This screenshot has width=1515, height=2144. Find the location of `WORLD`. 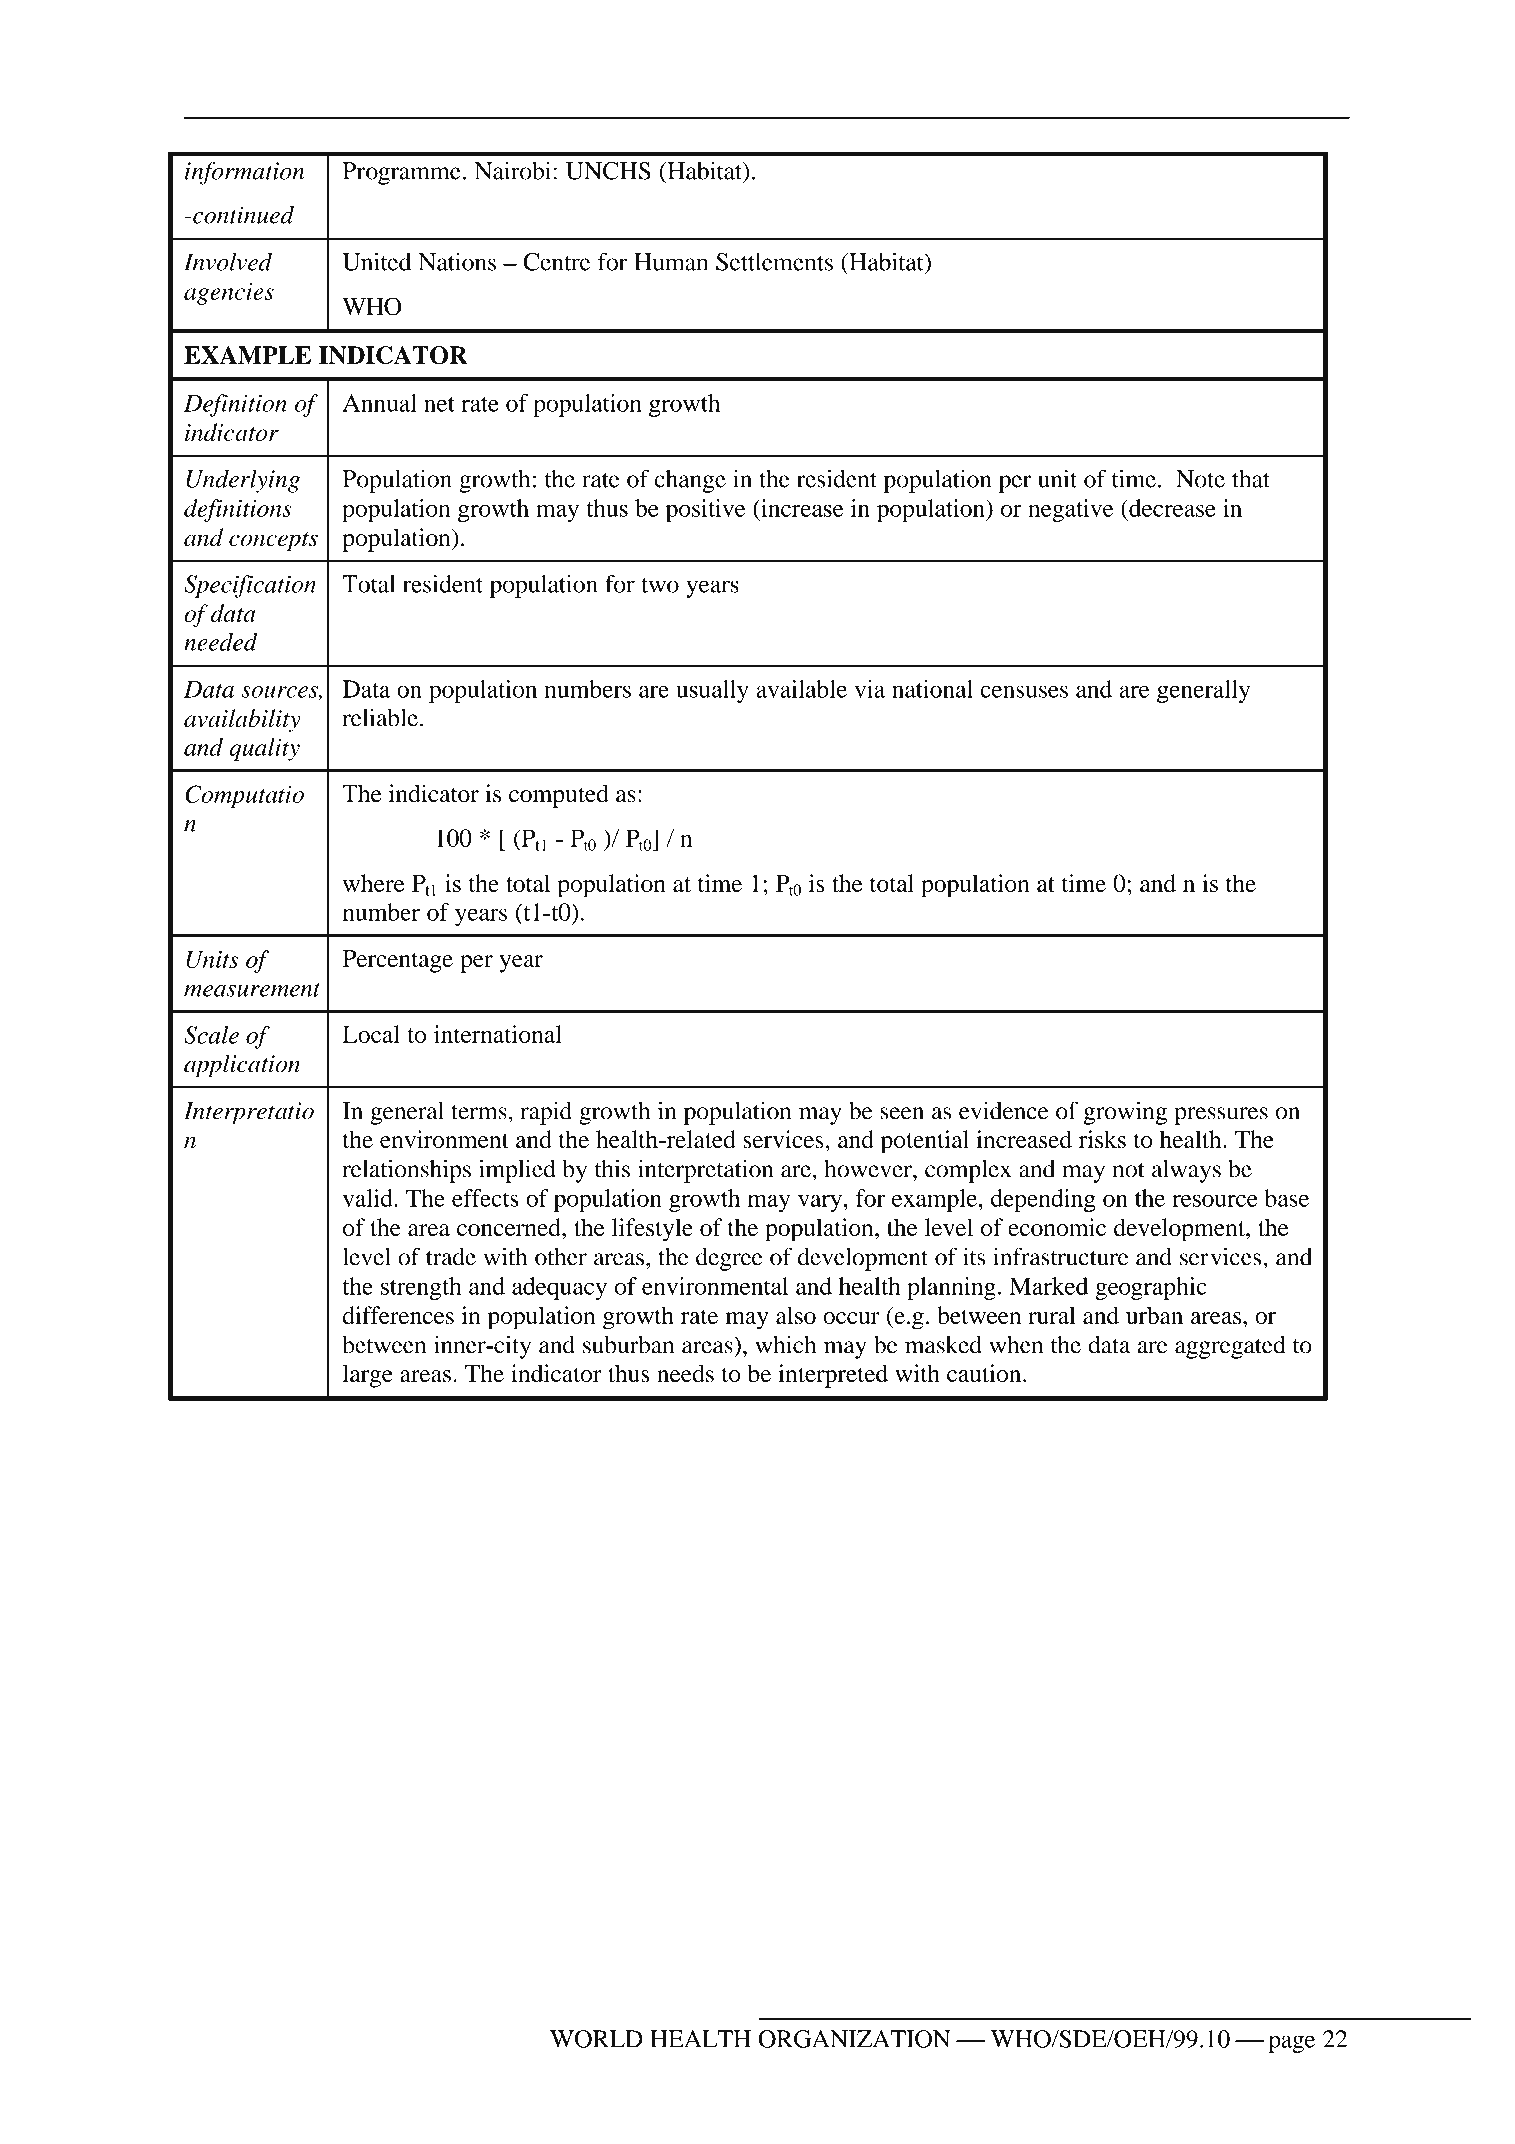

WORLD is located at coordinates (596, 2039).
